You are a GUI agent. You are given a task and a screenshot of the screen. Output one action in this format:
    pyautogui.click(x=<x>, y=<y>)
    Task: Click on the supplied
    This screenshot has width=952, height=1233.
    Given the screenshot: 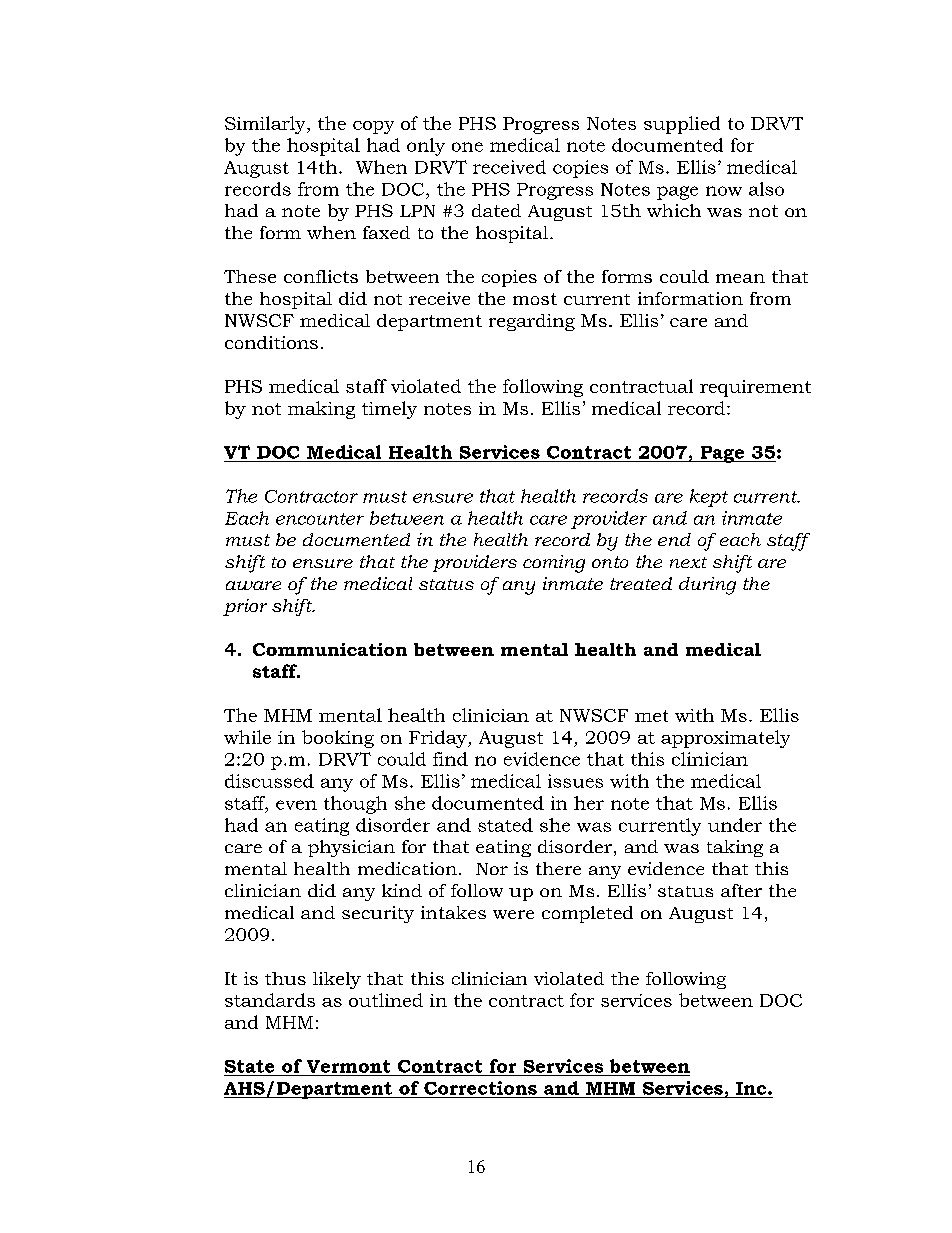 What is the action you would take?
    pyautogui.click(x=682, y=125)
